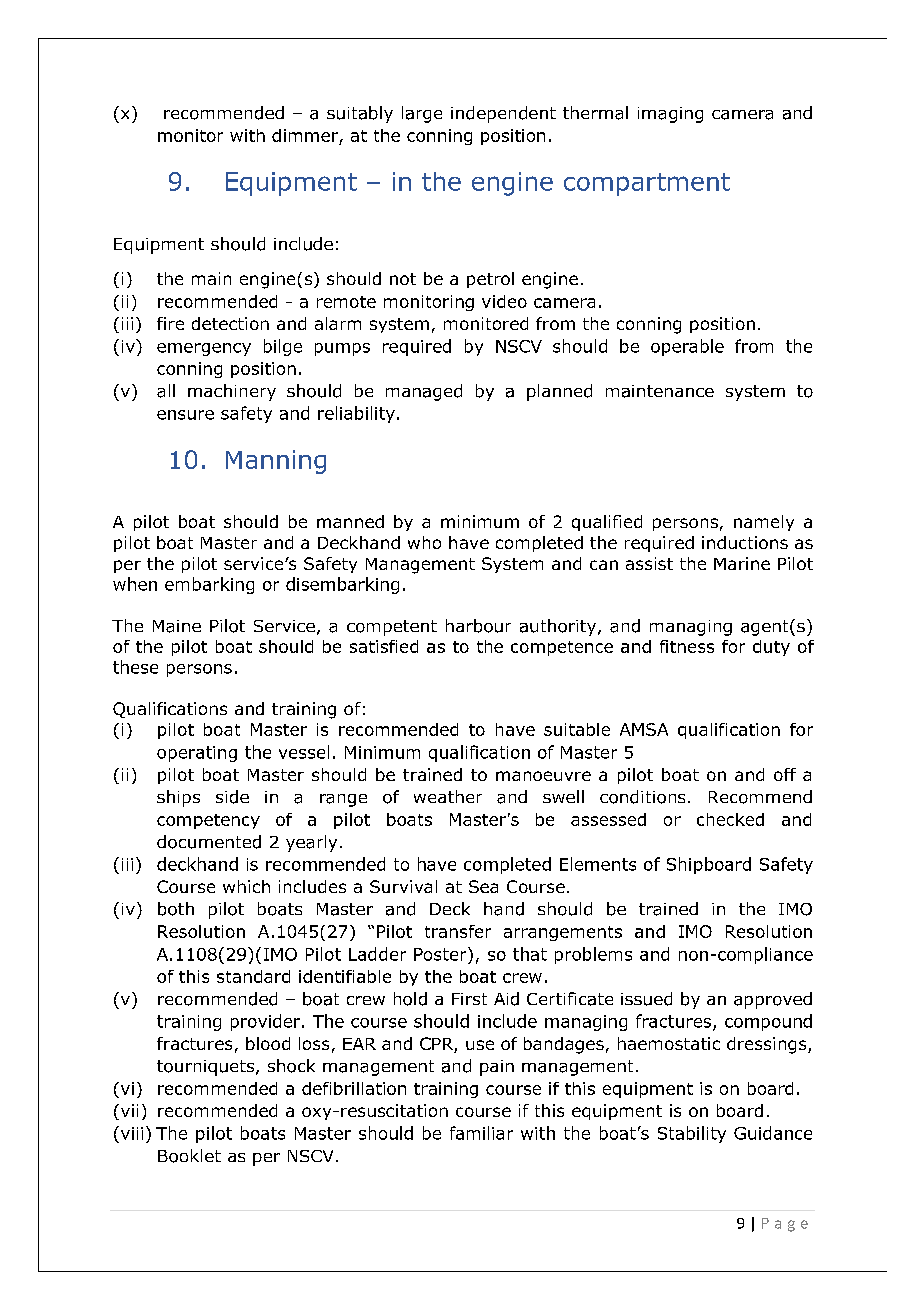 The height and width of the screenshot is (1308, 924). Describe the element at coordinates (422, 114) in the screenshot. I see `large` at that location.
